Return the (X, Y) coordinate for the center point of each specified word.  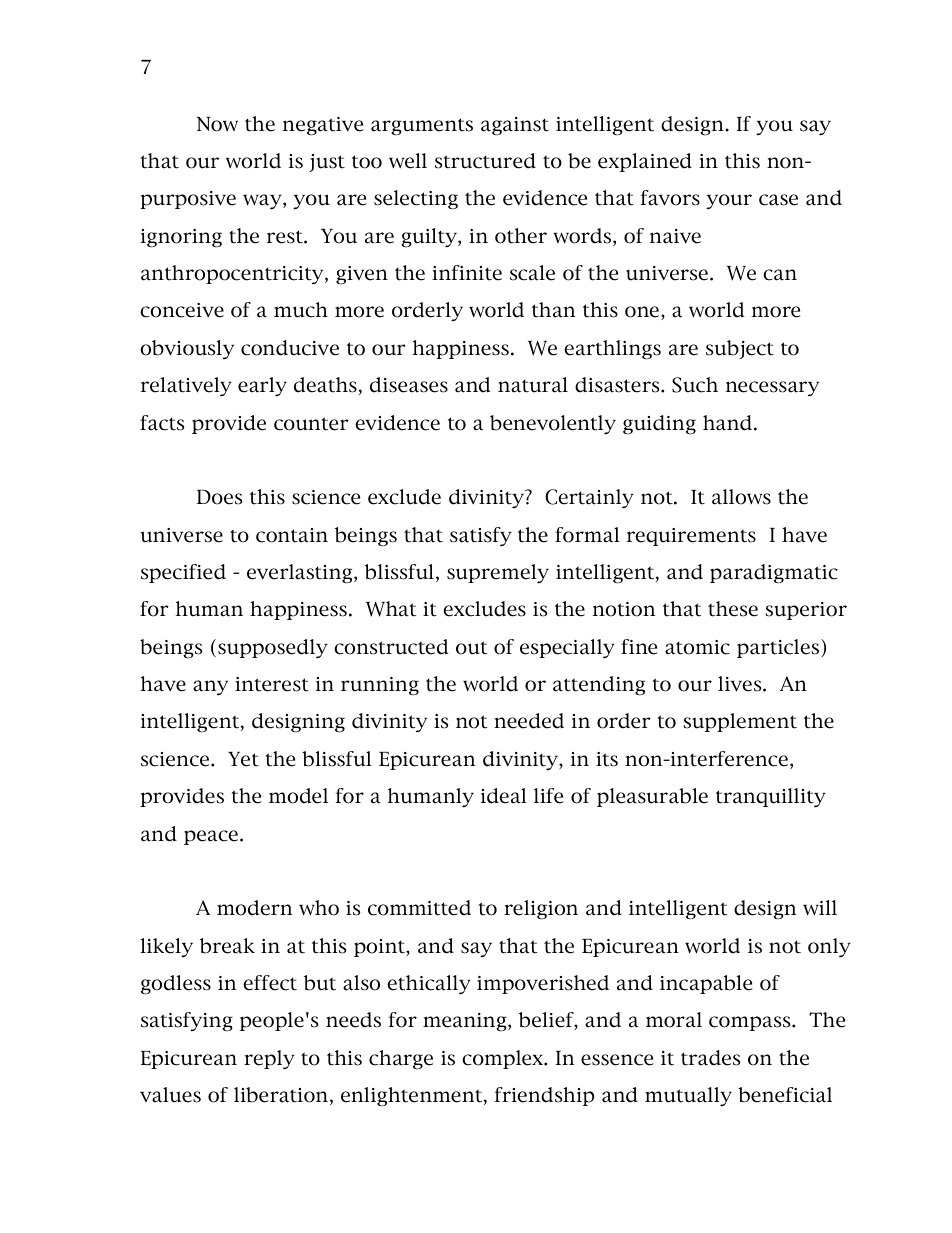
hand (727, 423)
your (729, 201)
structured (485, 161)
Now (217, 124)
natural (533, 385)
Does (219, 497)
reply (269, 1060)
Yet (243, 759)
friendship (544, 1096)
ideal (504, 796)
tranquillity (771, 798)
